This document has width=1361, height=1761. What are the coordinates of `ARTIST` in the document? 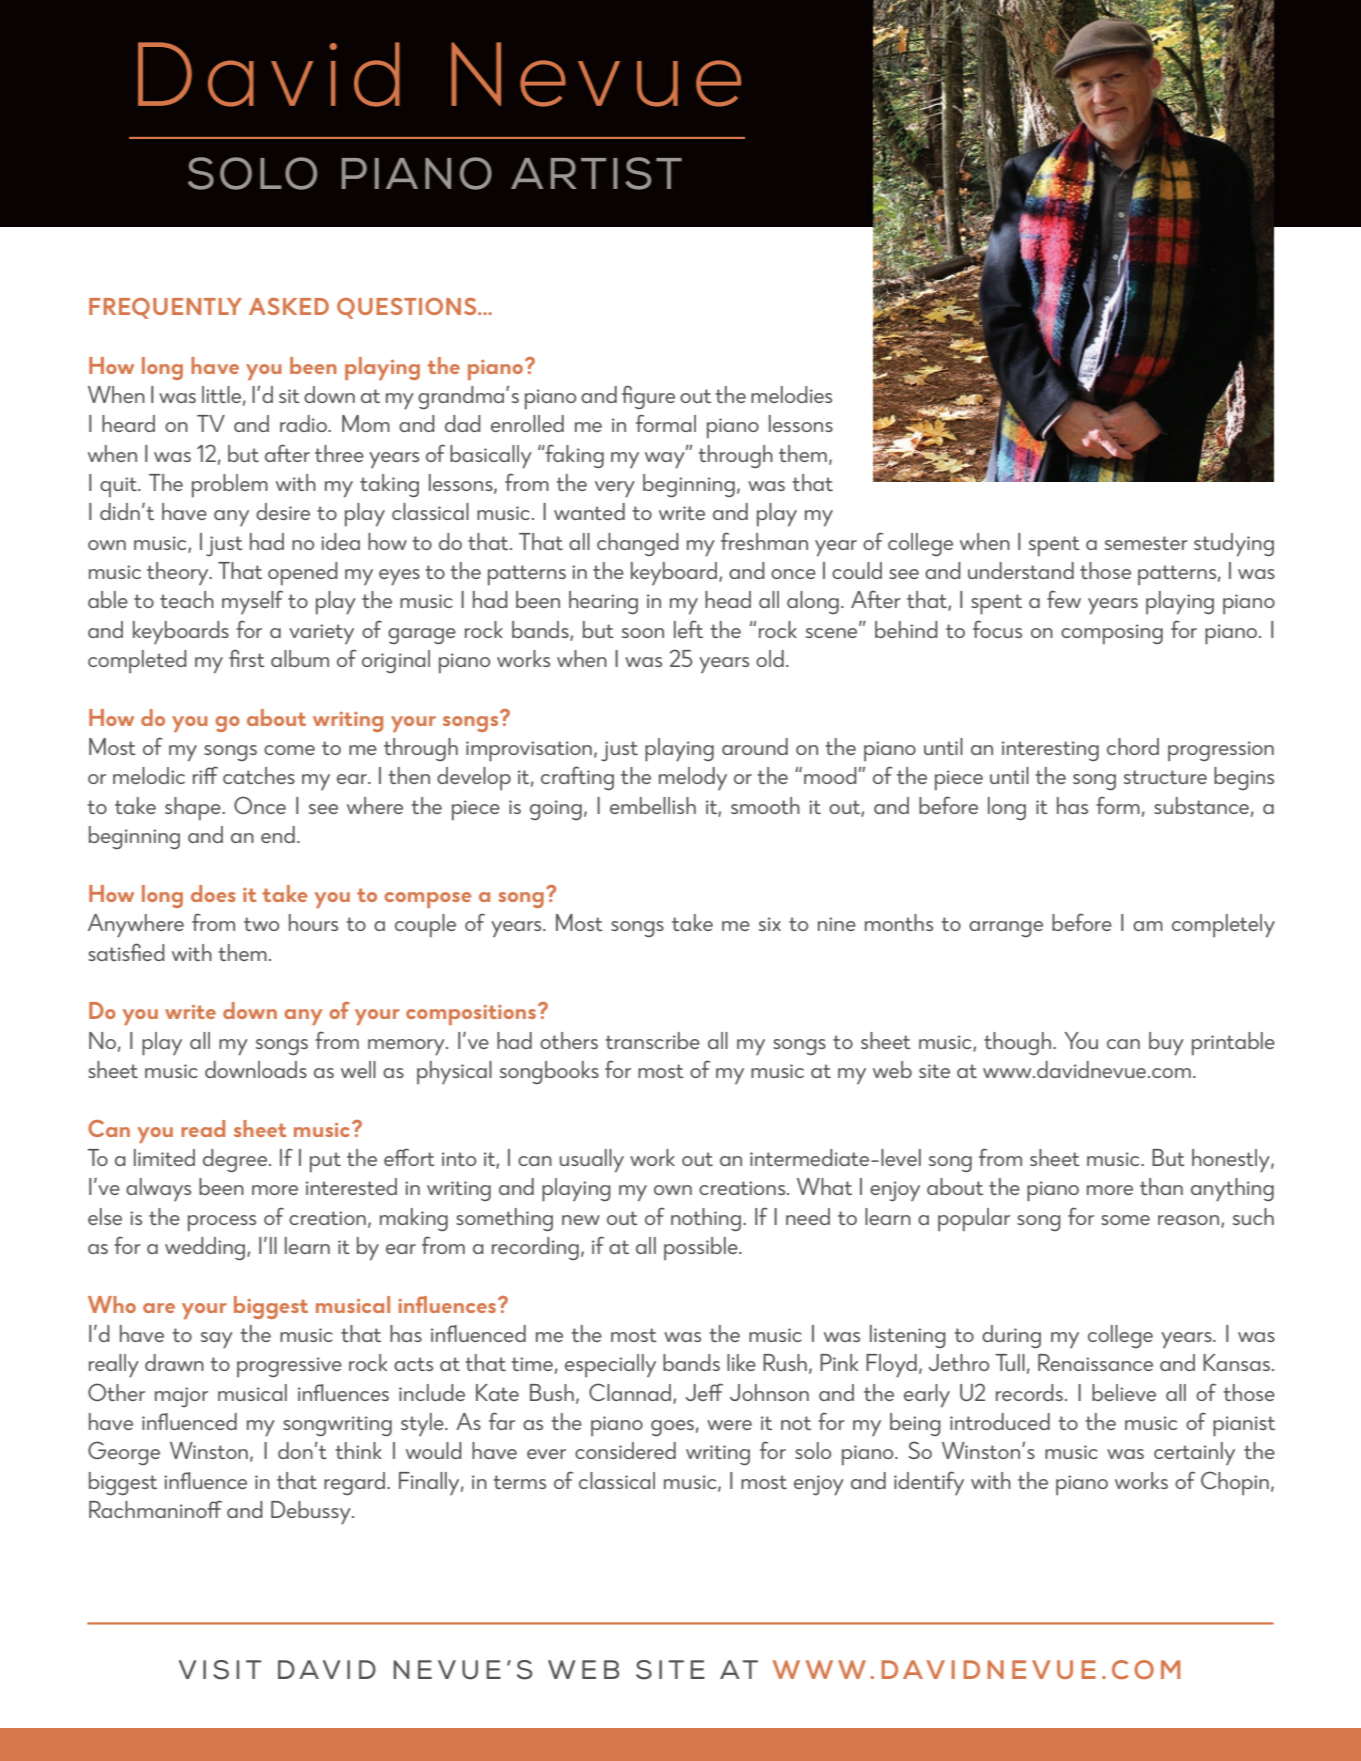 It's located at (596, 173).
